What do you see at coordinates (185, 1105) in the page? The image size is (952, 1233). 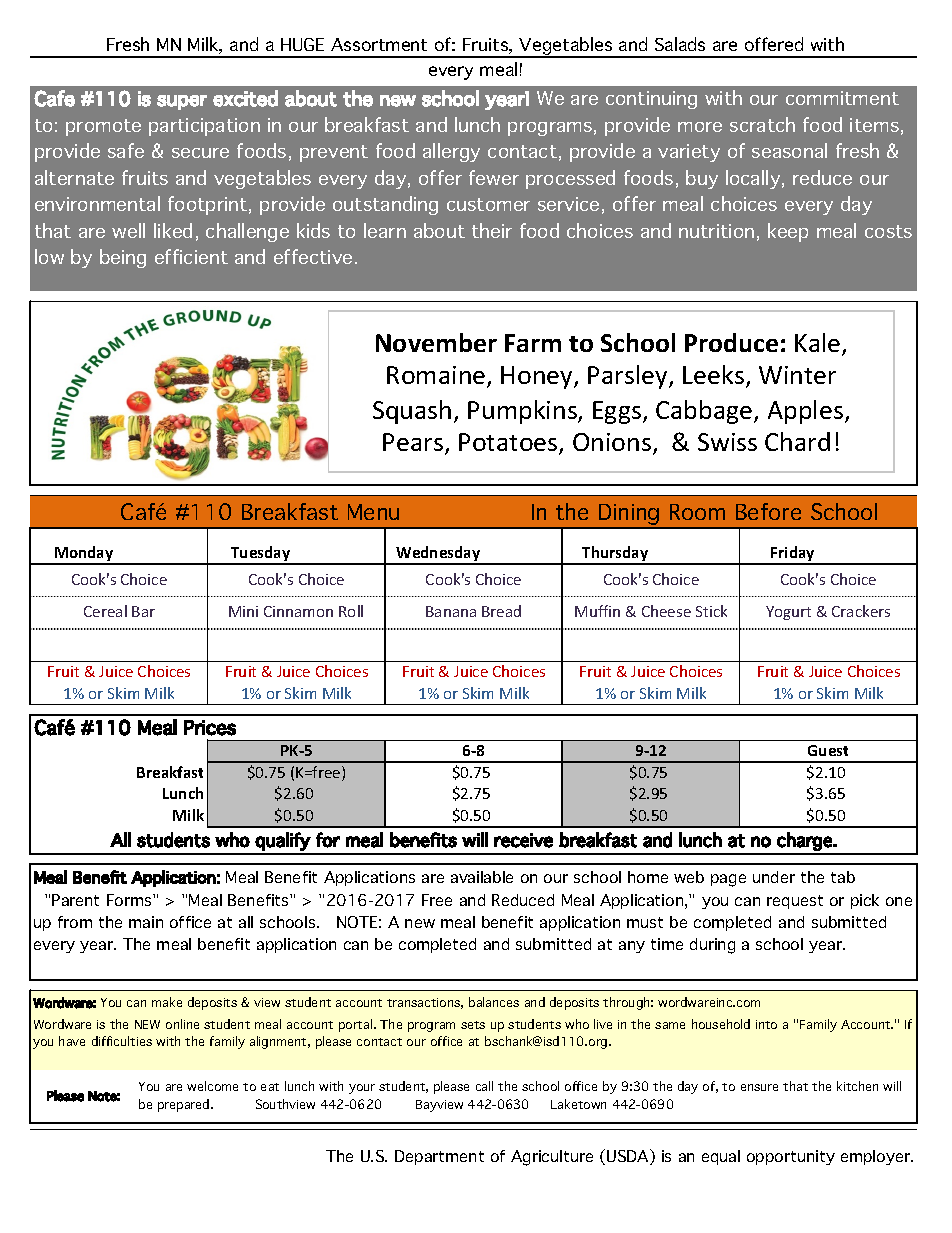 I see `prepared` at bounding box center [185, 1105].
